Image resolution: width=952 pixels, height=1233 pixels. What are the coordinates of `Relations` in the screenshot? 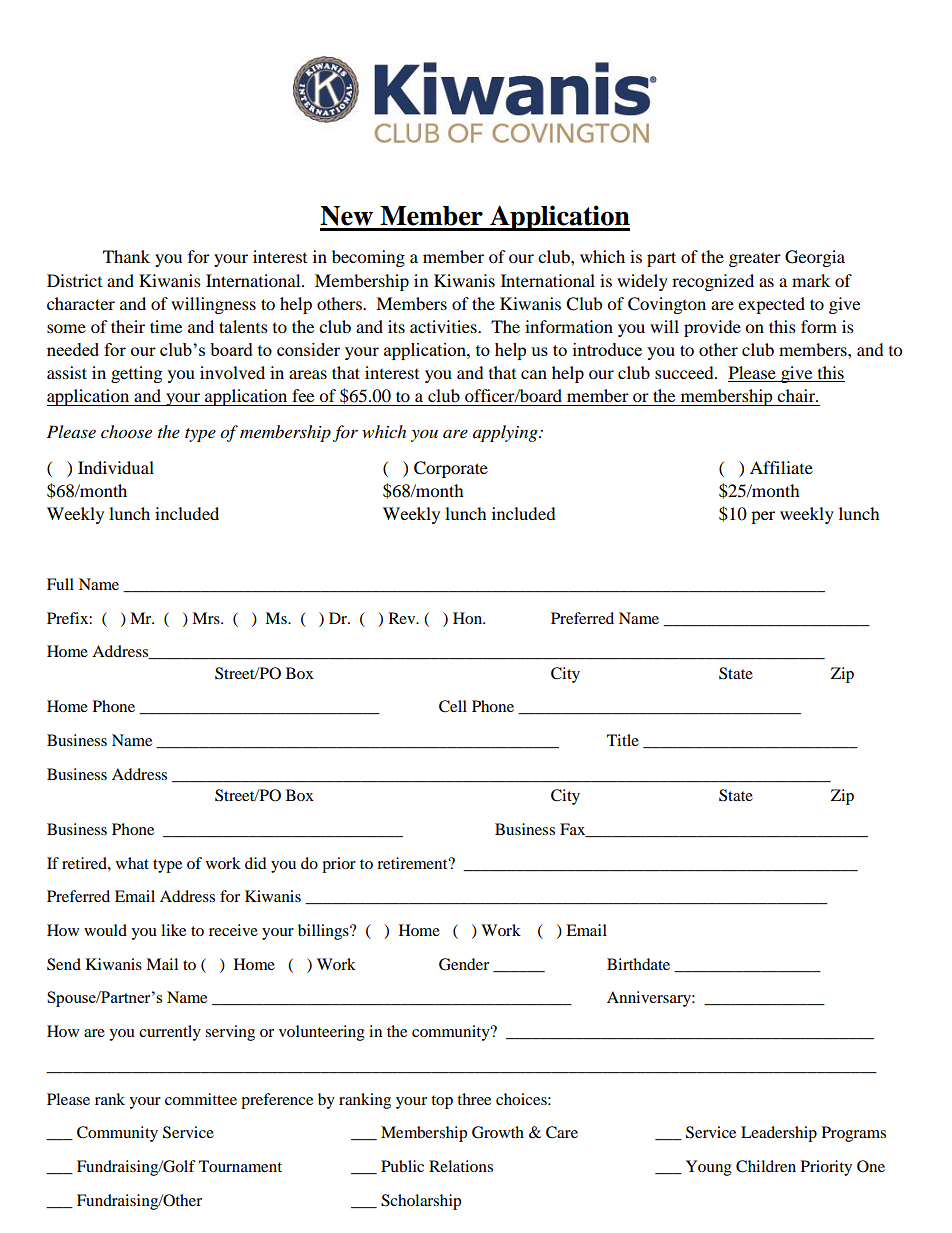 It's located at (461, 1166).
